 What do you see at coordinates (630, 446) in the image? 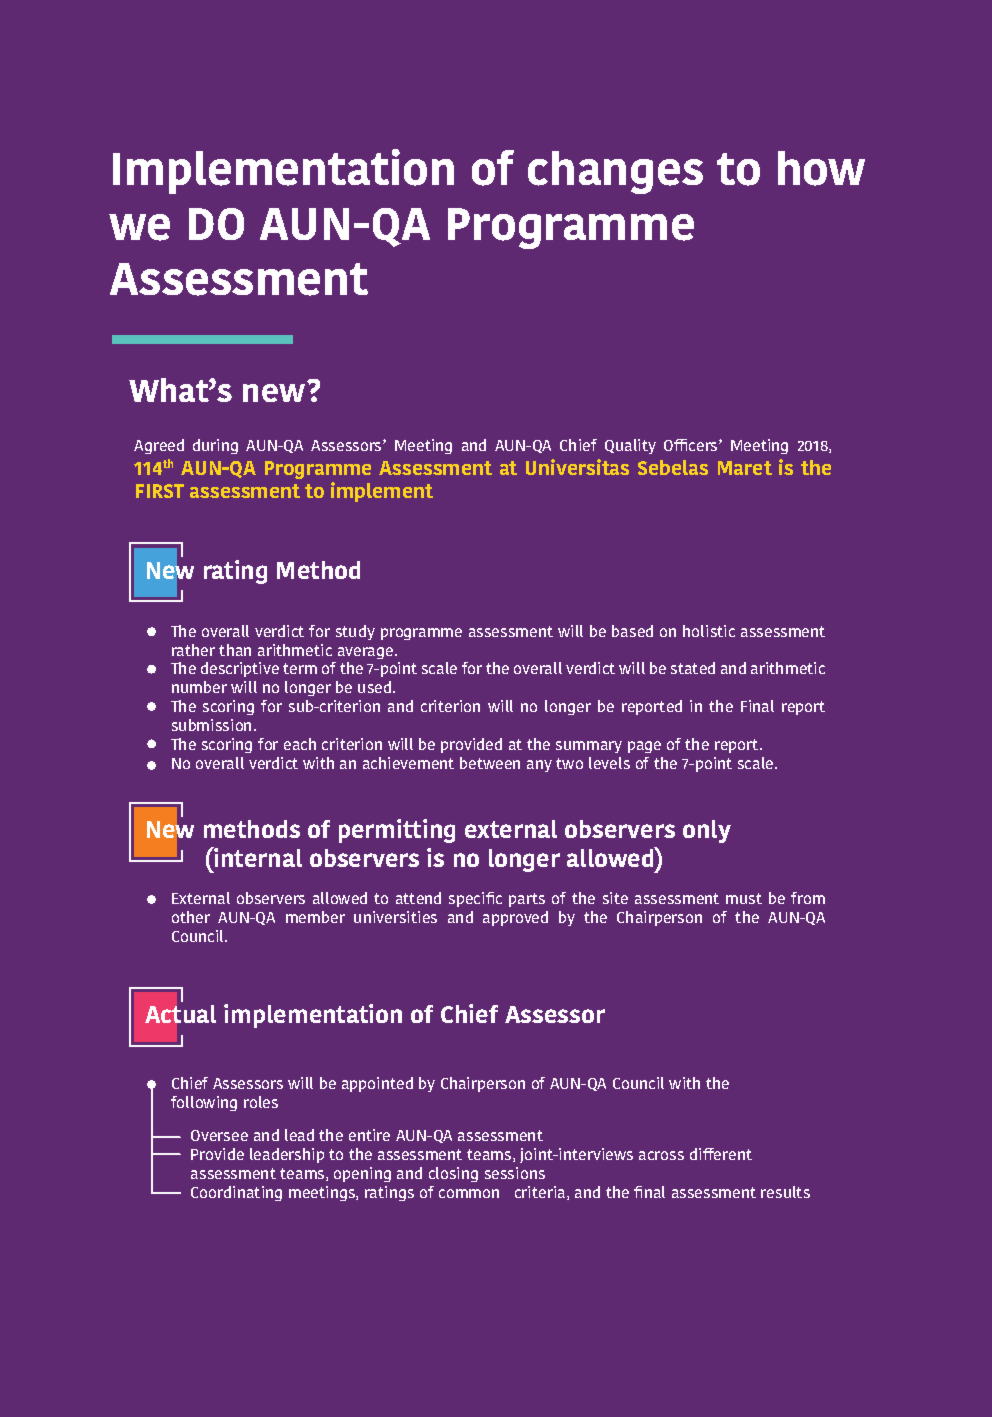
I see `Quality` at bounding box center [630, 446].
